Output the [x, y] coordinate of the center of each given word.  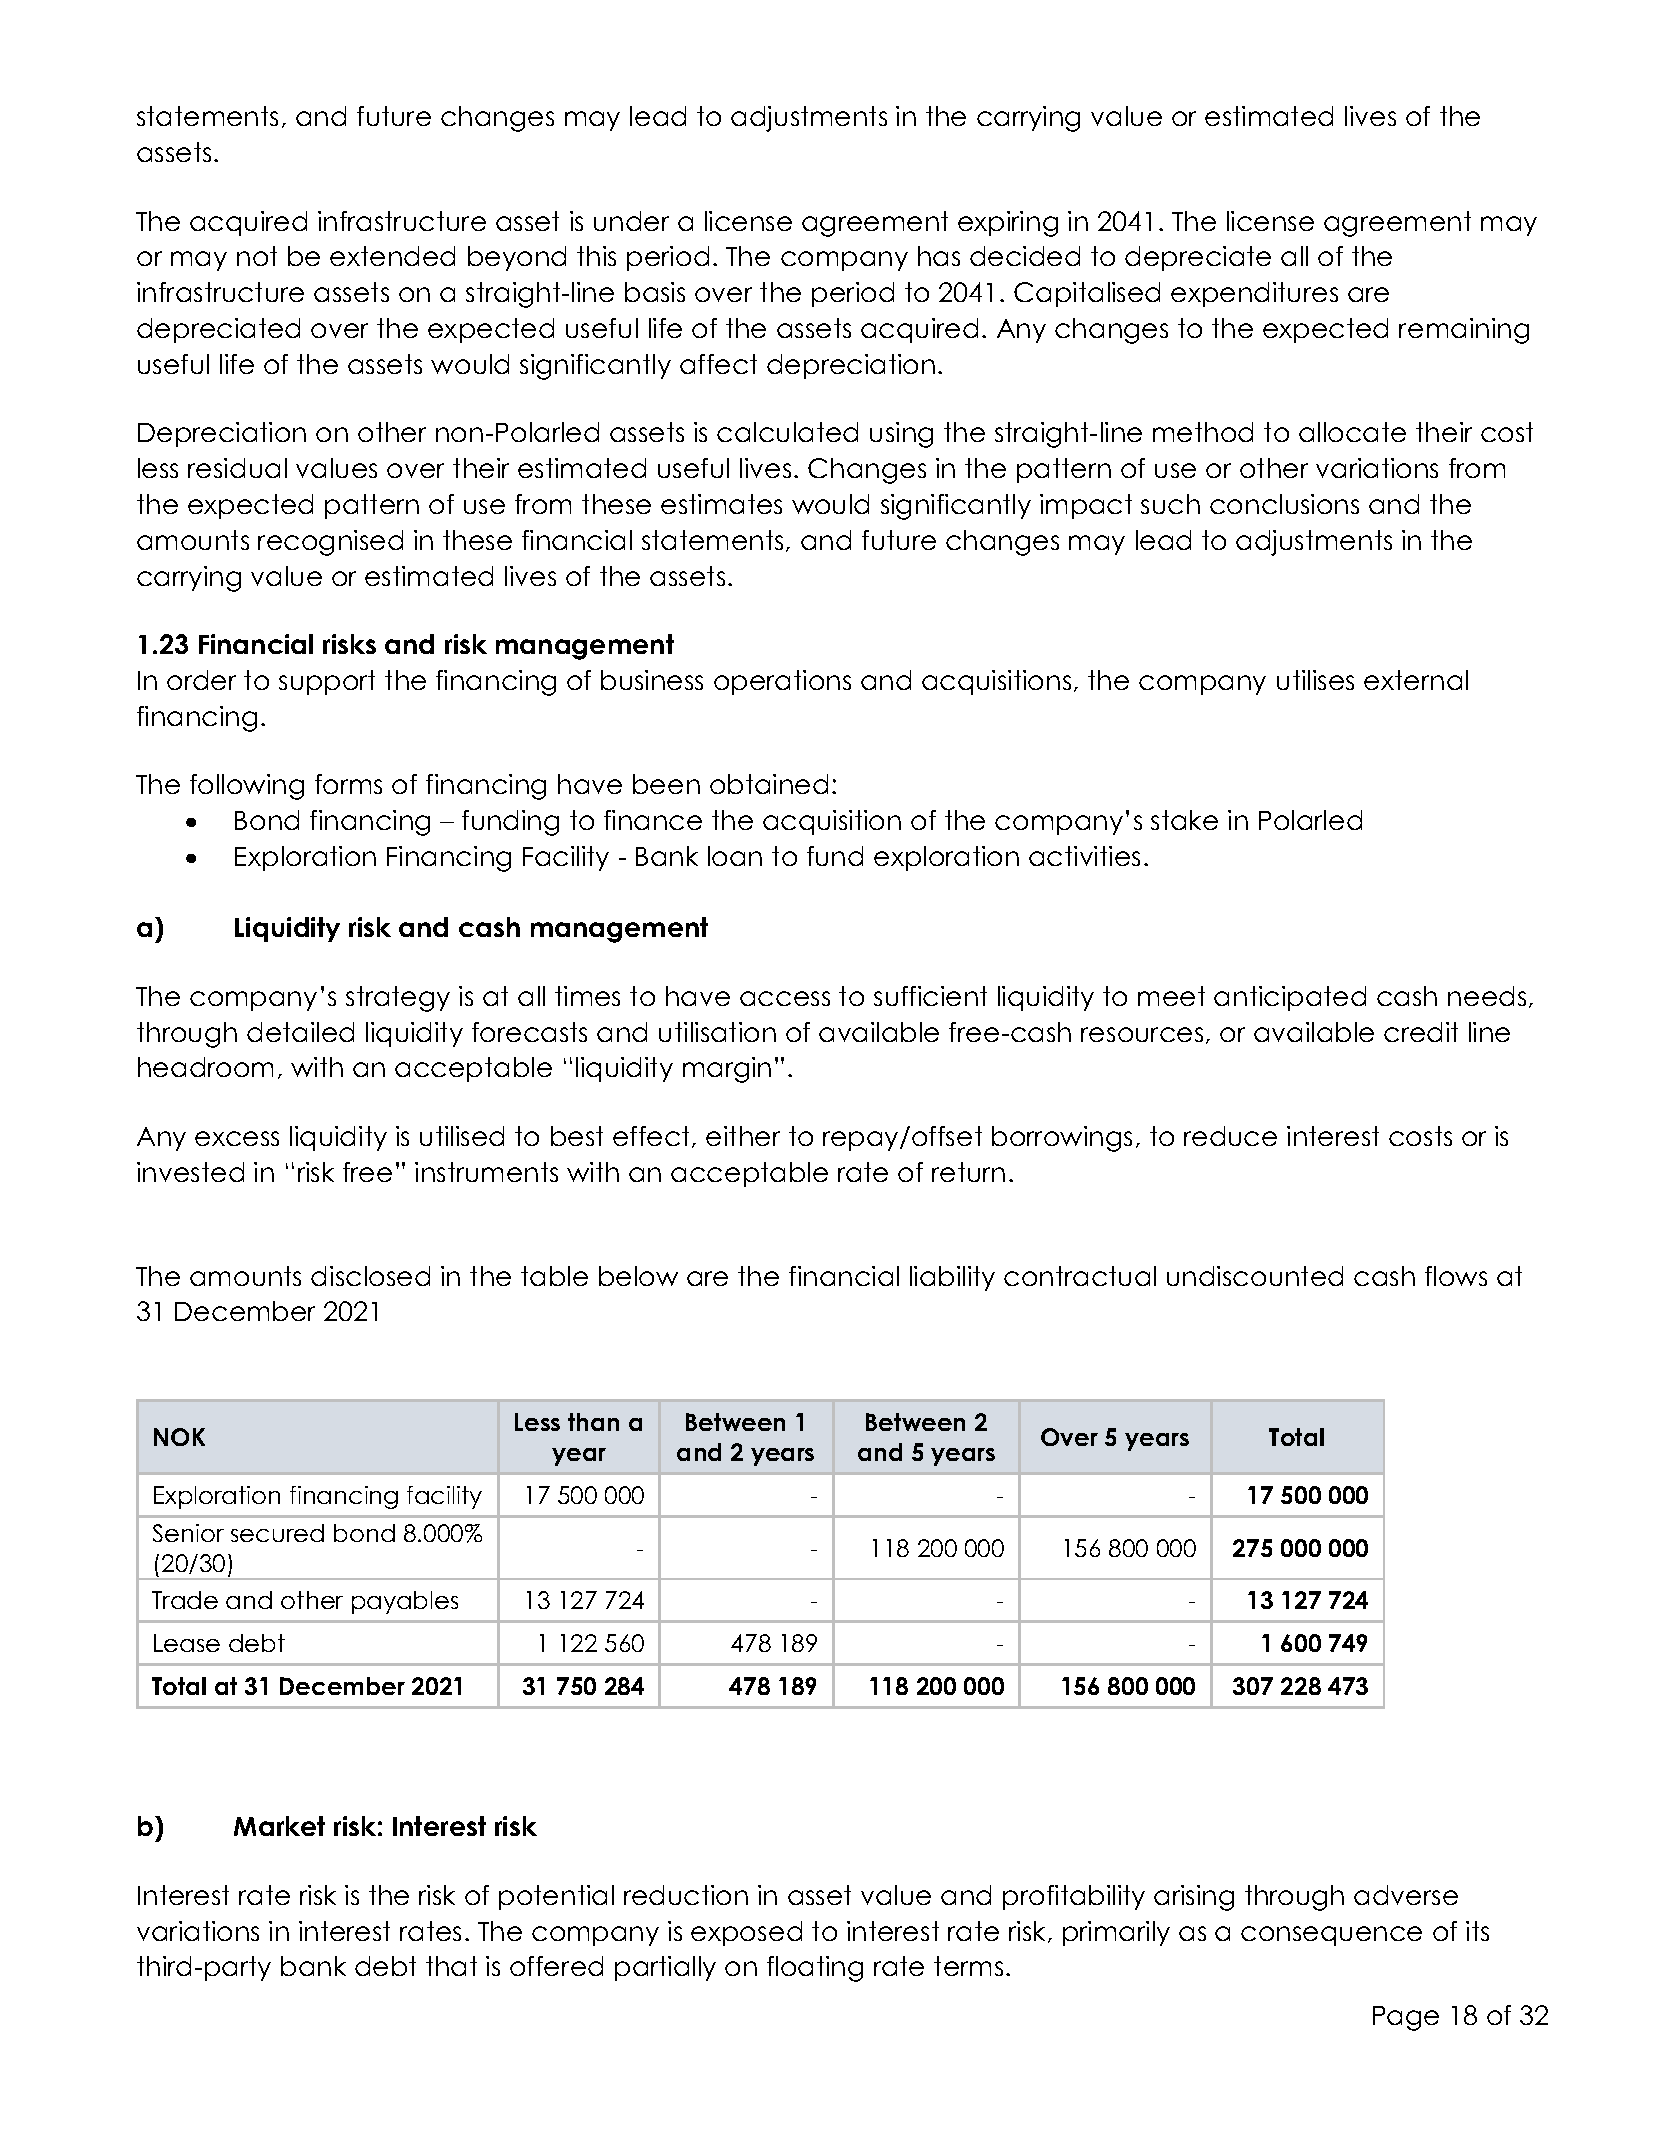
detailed [300, 1032]
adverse [1406, 1895]
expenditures [1254, 294]
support [327, 682]
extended [392, 256]
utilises [1315, 680]
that [451, 1966]
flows [1456, 1276]
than [593, 1422]
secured [277, 1533]
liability [952, 1278]
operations [782, 682]
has [939, 256]
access [785, 998]
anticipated [1290, 998]
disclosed [370, 1276]
